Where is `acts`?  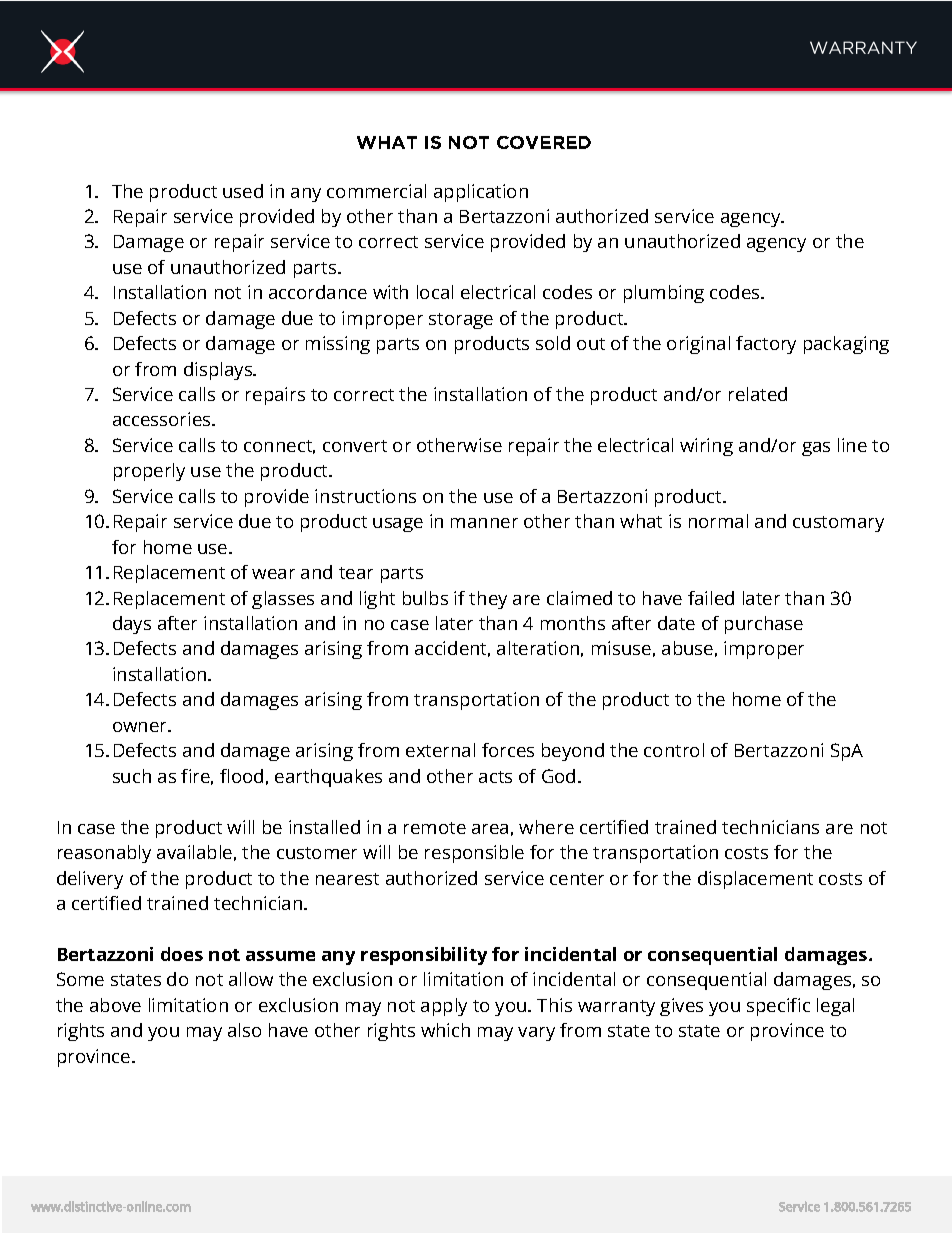
acts is located at coordinates (495, 777).
